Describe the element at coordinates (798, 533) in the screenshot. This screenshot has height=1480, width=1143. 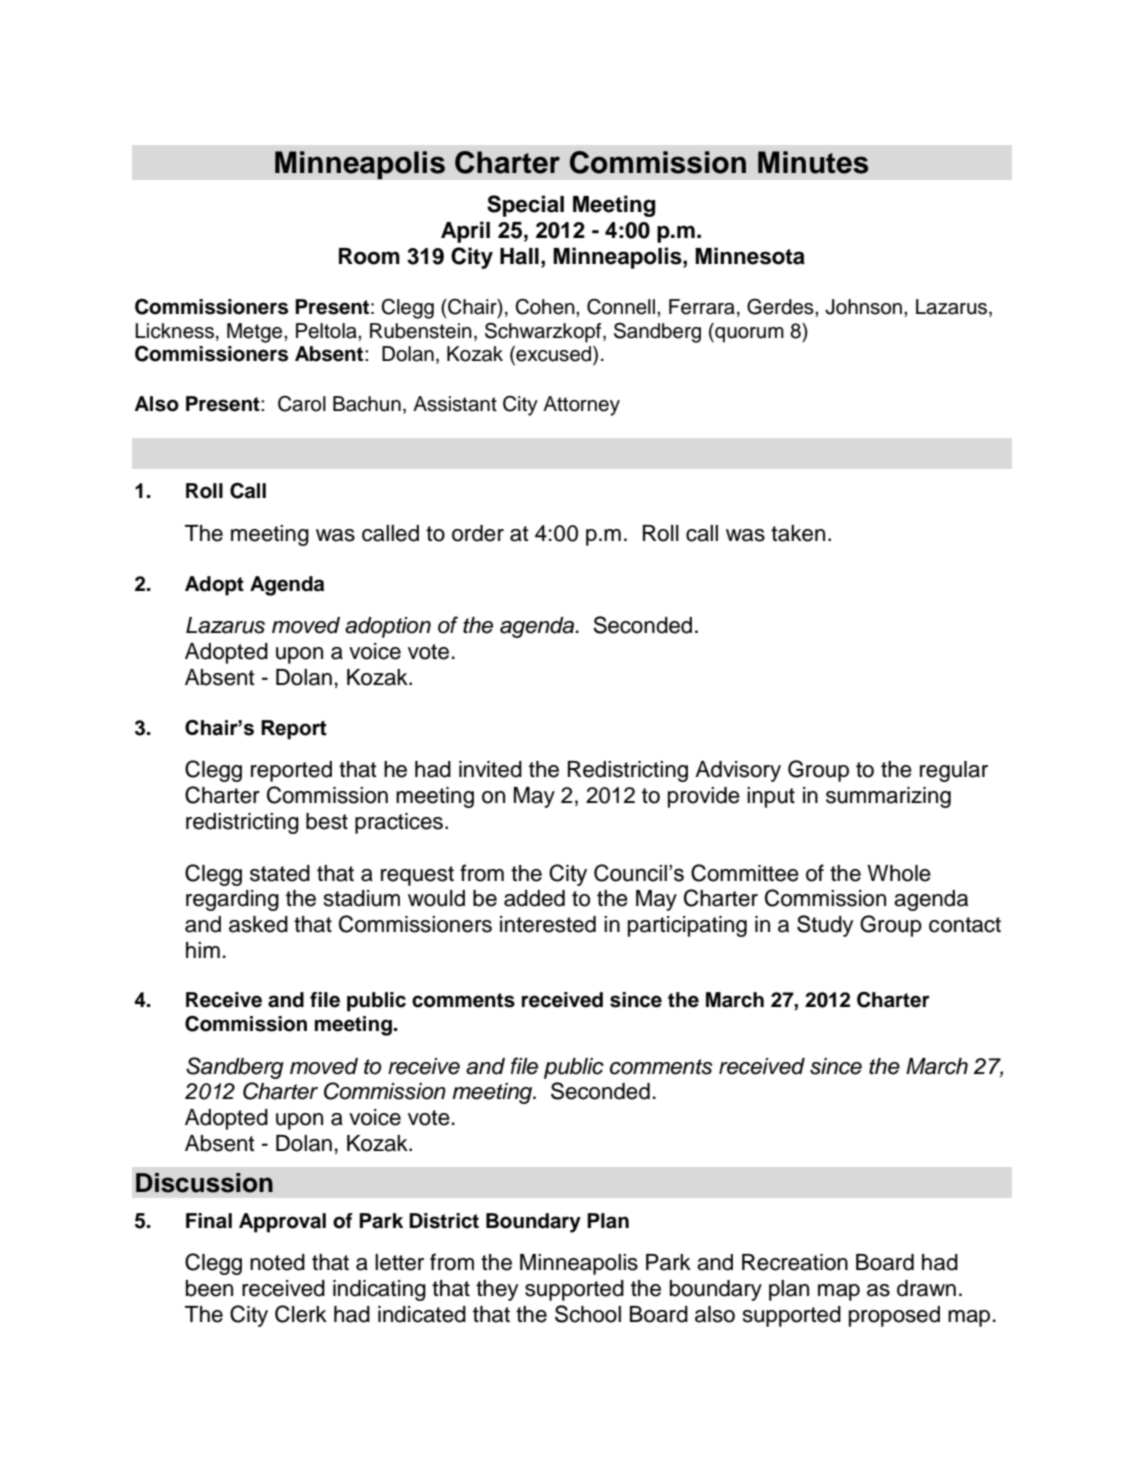
I see `taken` at that location.
